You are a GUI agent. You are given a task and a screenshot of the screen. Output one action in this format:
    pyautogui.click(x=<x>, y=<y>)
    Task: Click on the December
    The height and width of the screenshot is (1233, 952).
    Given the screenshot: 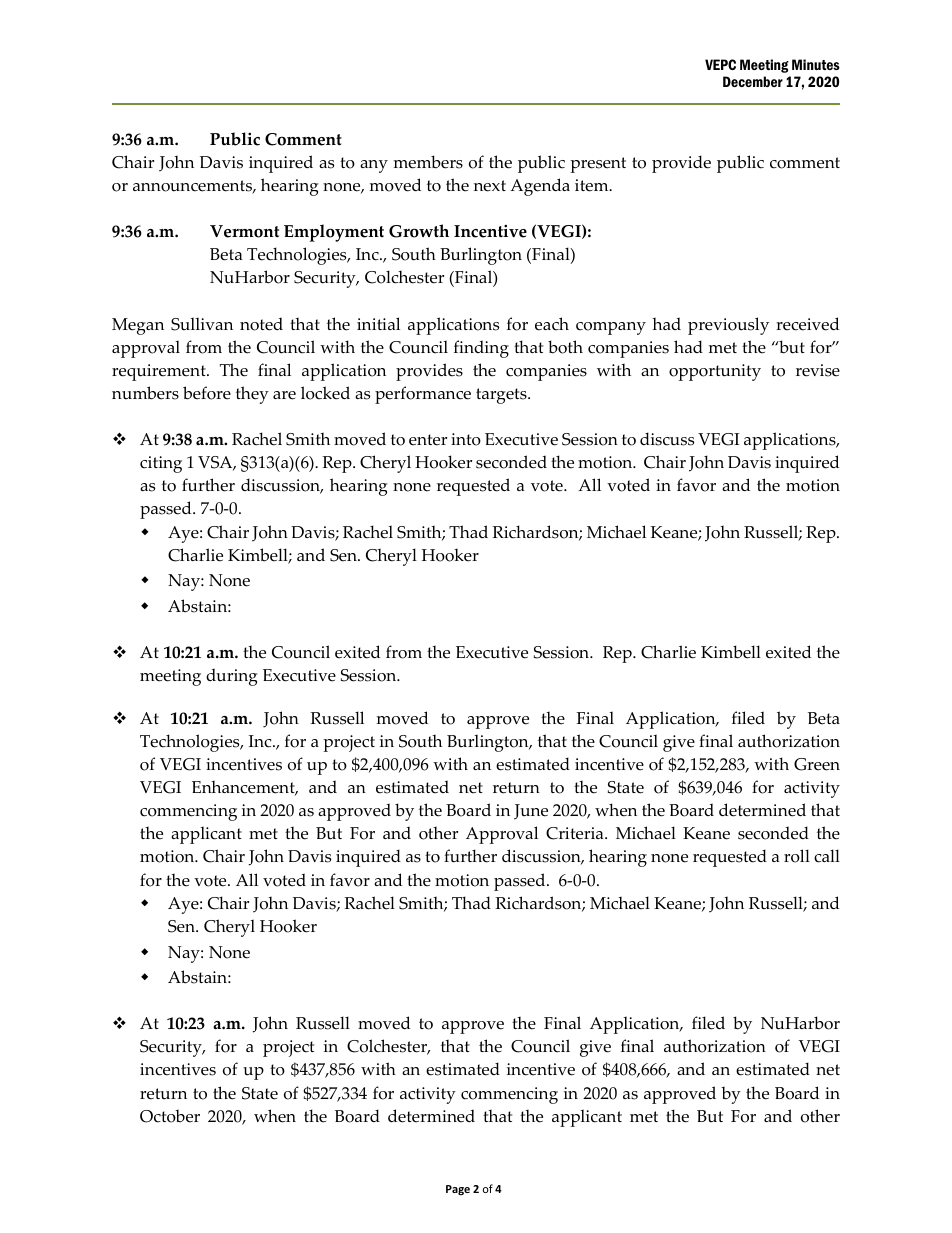 What is the action you would take?
    pyautogui.click(x=753, y=81)
